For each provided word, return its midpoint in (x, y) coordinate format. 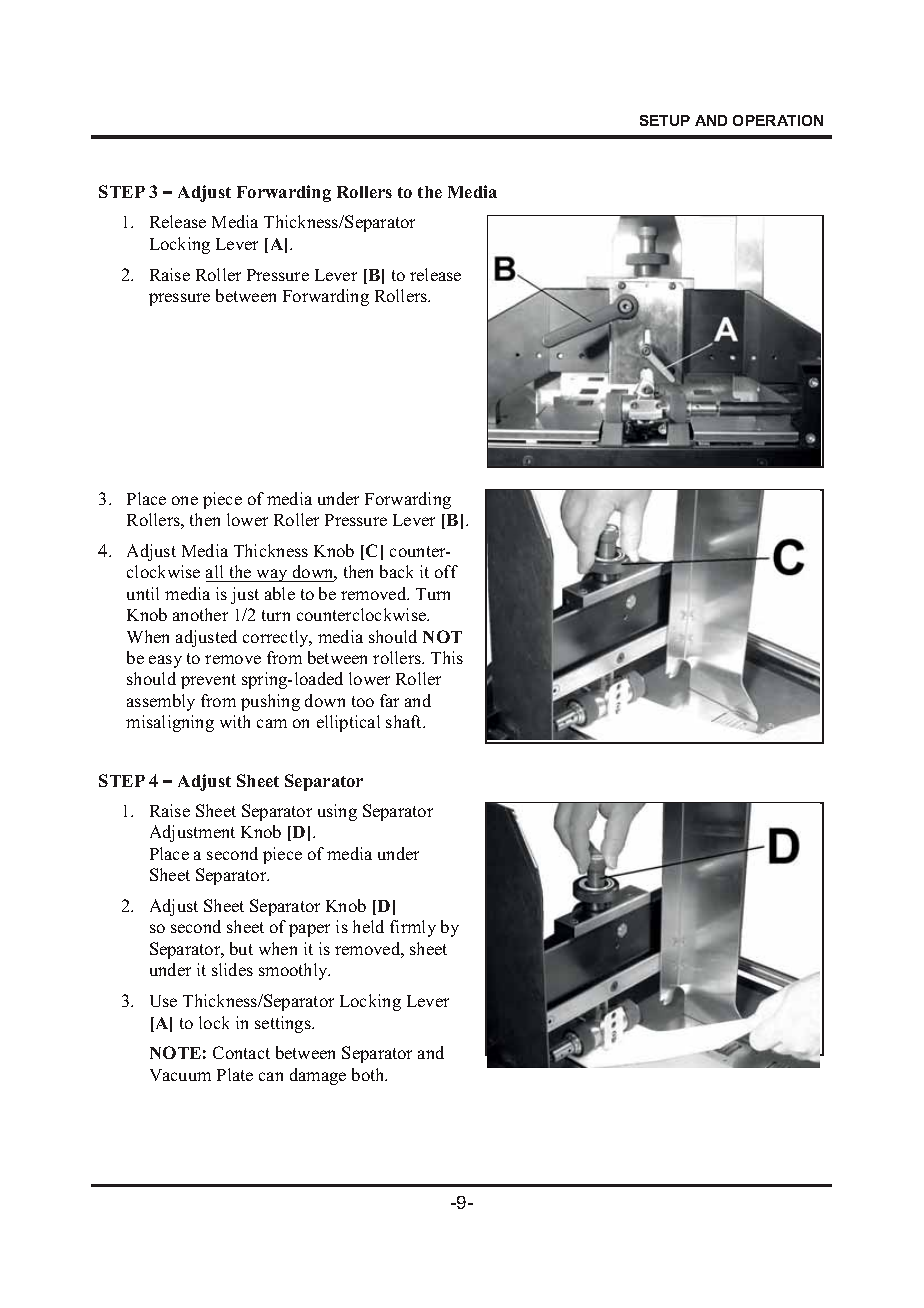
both (369, 1074)
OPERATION (778, 120)
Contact (241, 1052)
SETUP (665, 120)
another (200, 614)
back (396, 571)
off (446, 571)
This (447, 657)
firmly (413, 928)
